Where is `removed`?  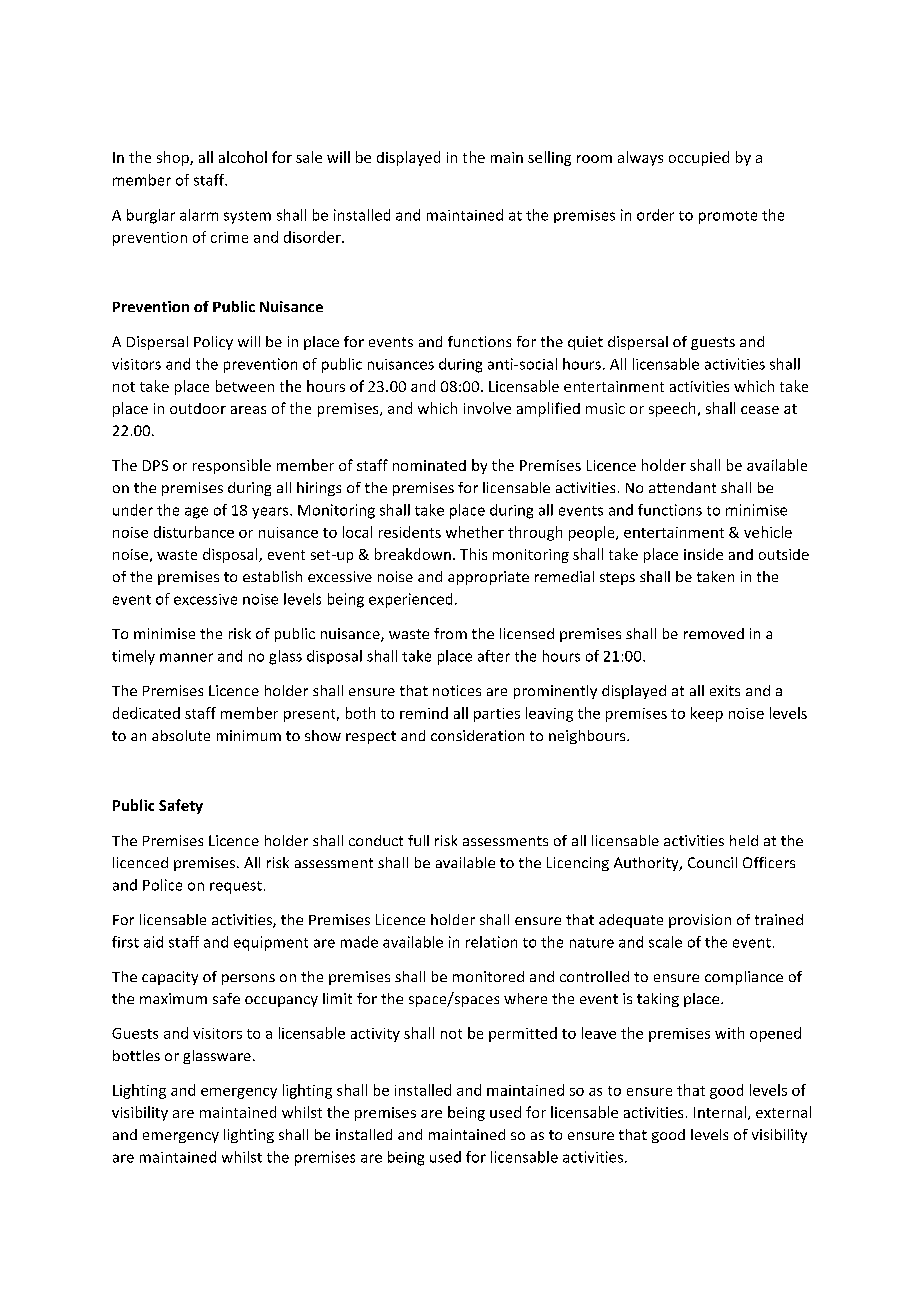
removed is located at coordinates (714, 633).
